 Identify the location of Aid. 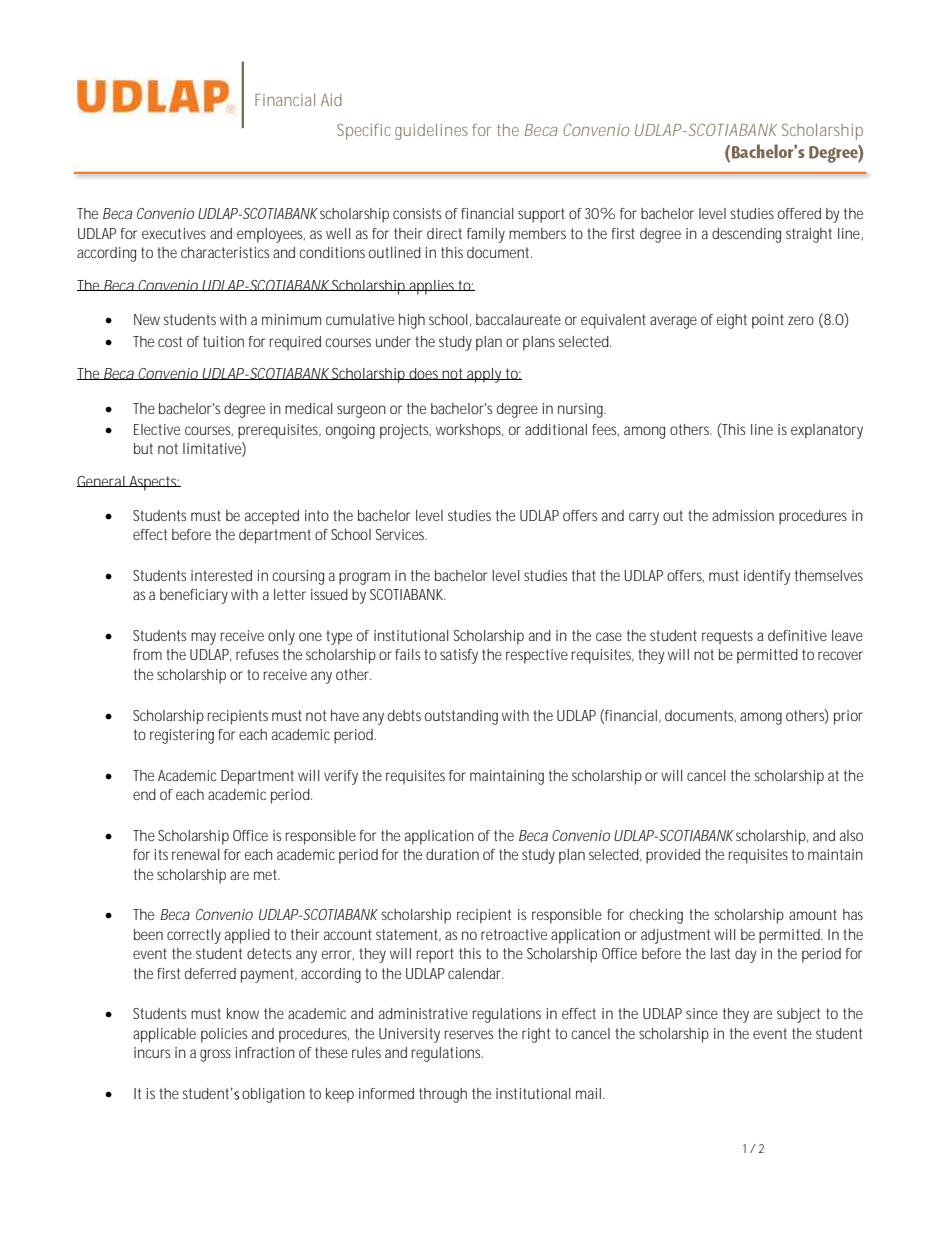
(331, 100).
